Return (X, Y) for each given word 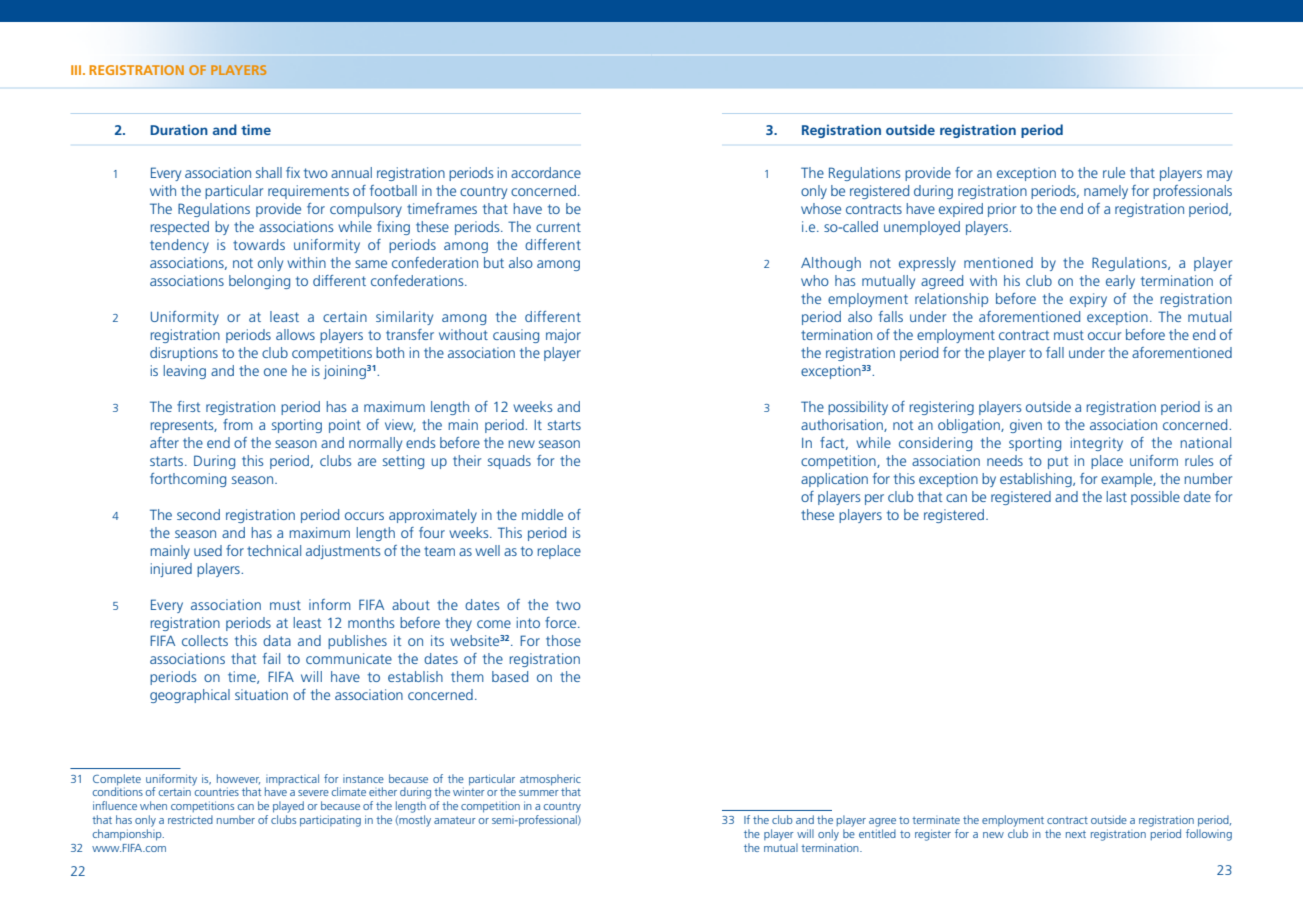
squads (509, 462)
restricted (190, 819)
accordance (546, 172)
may (1219, 175)
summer (539, 793)
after (164, 442)
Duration (179, 129)
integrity (1097, 444)
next (1076, 834)
